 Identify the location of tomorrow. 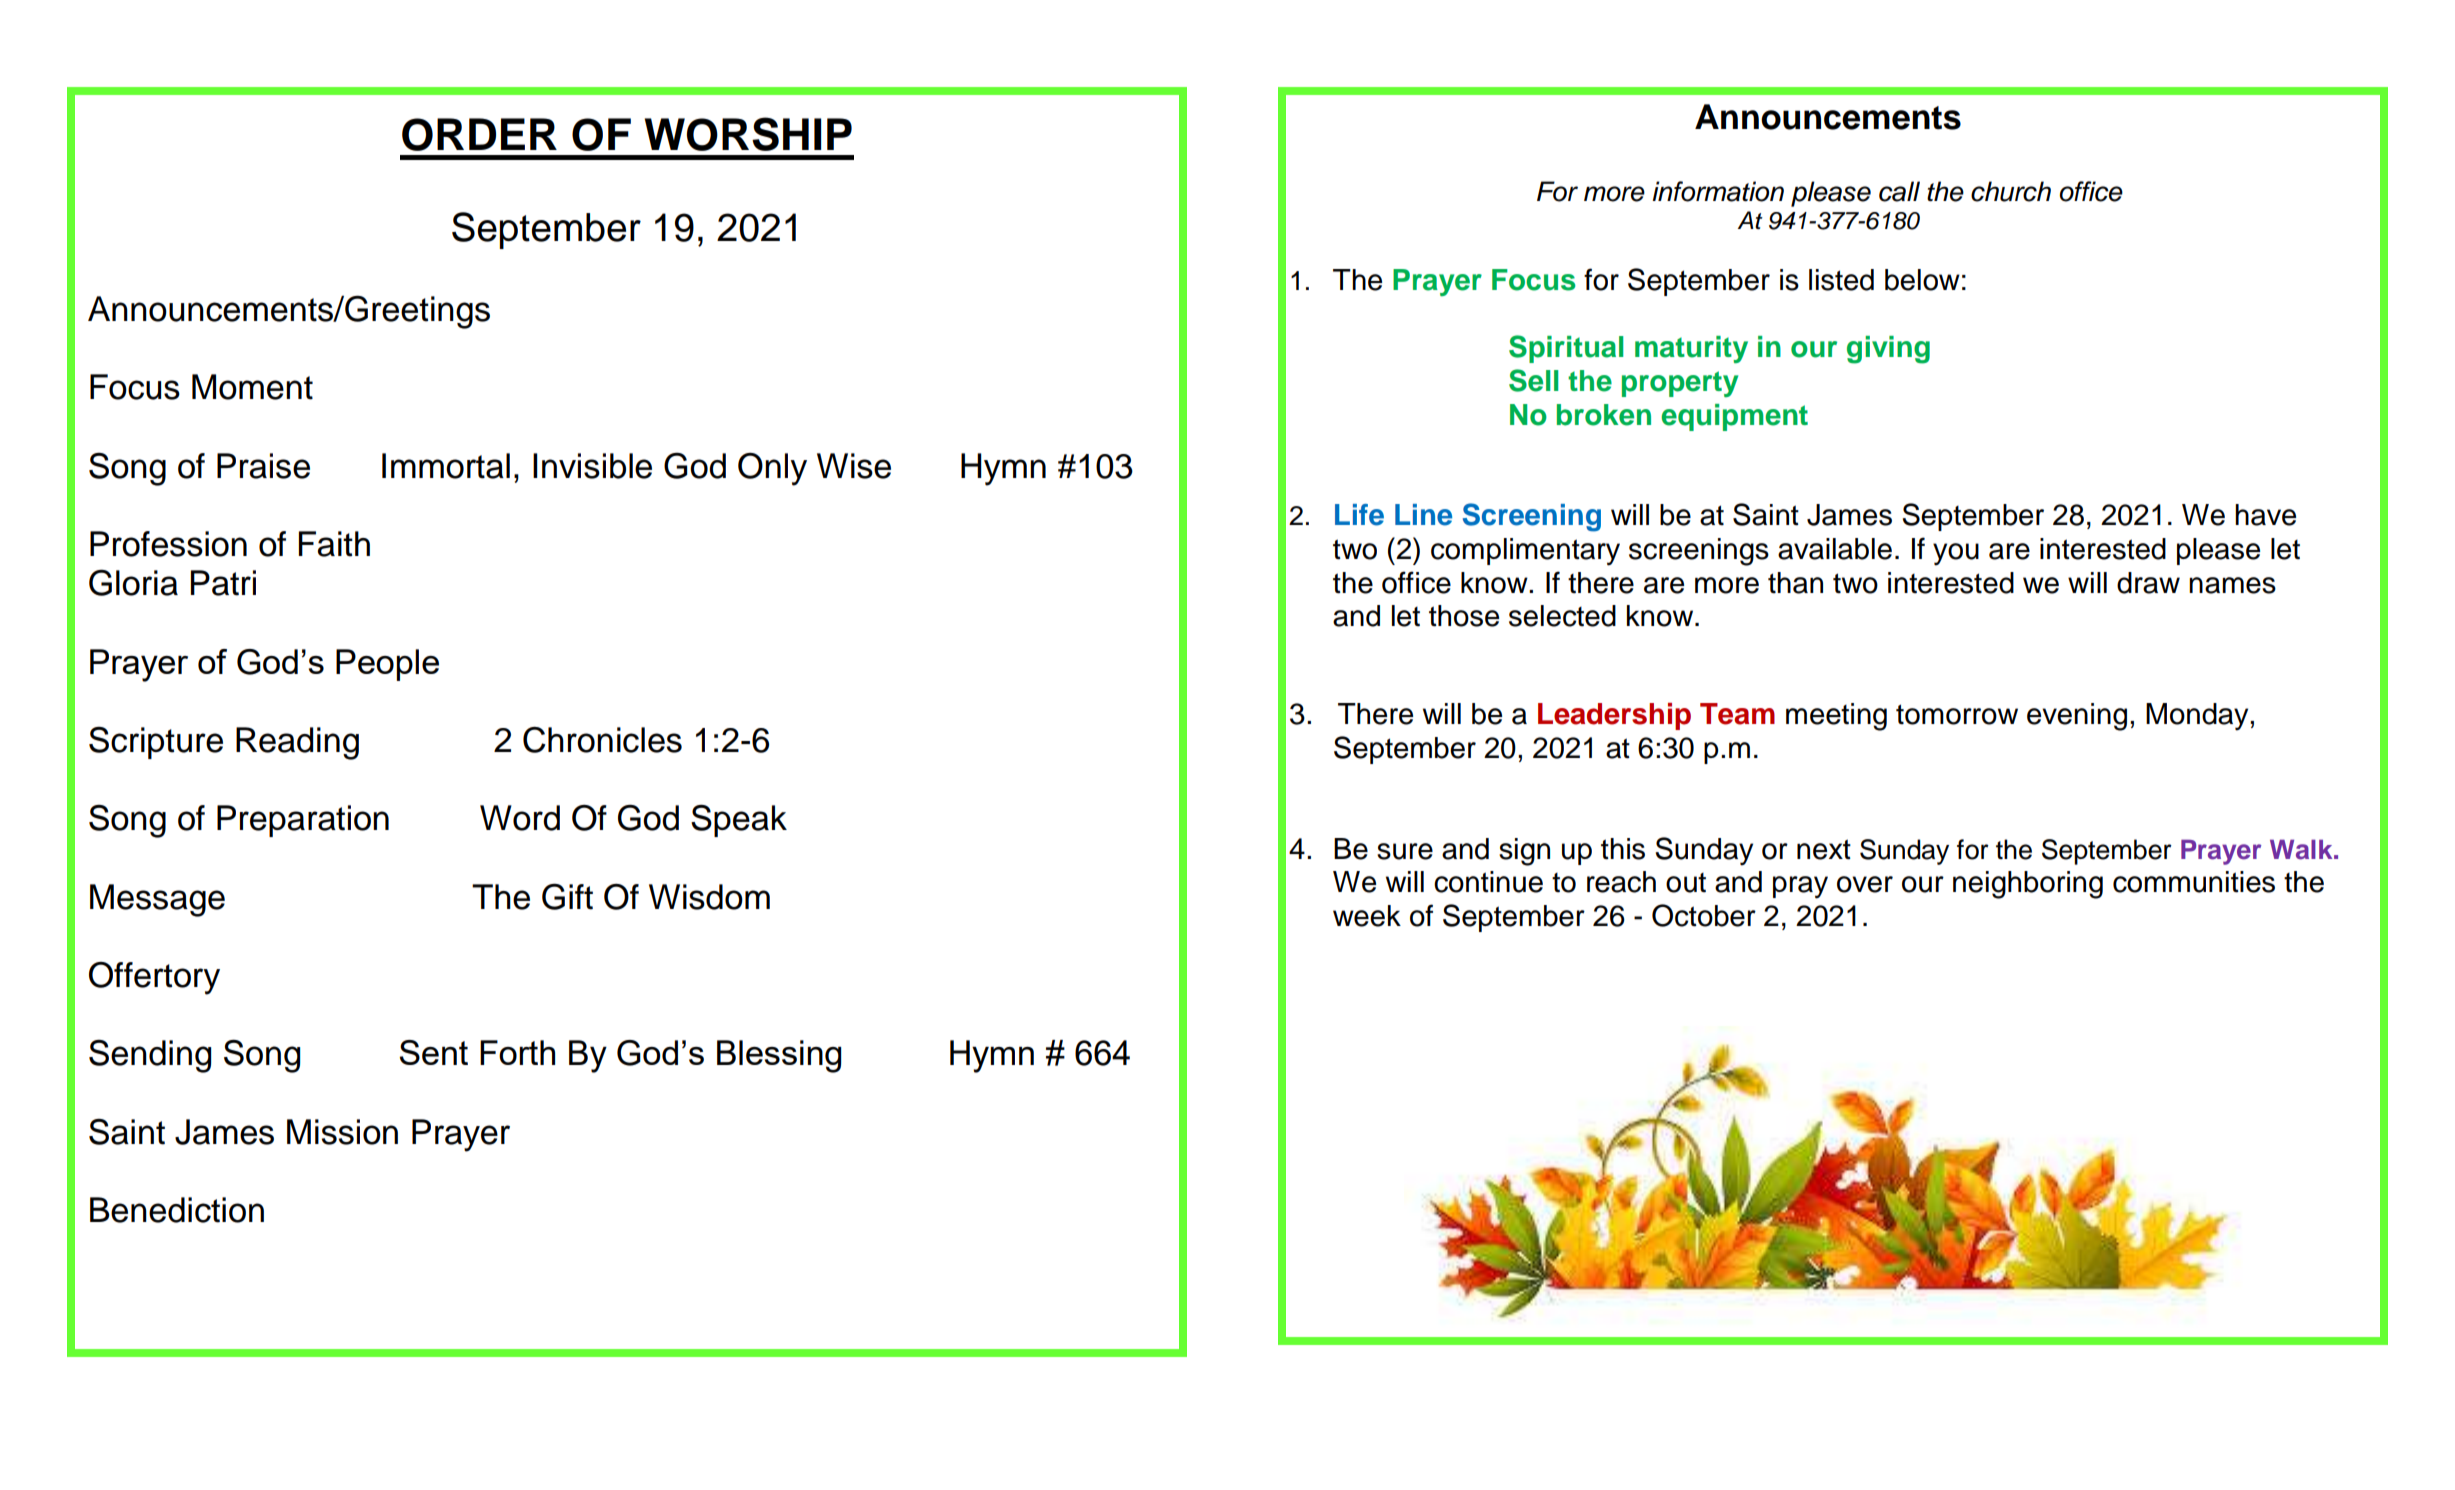
(1957, 714).
